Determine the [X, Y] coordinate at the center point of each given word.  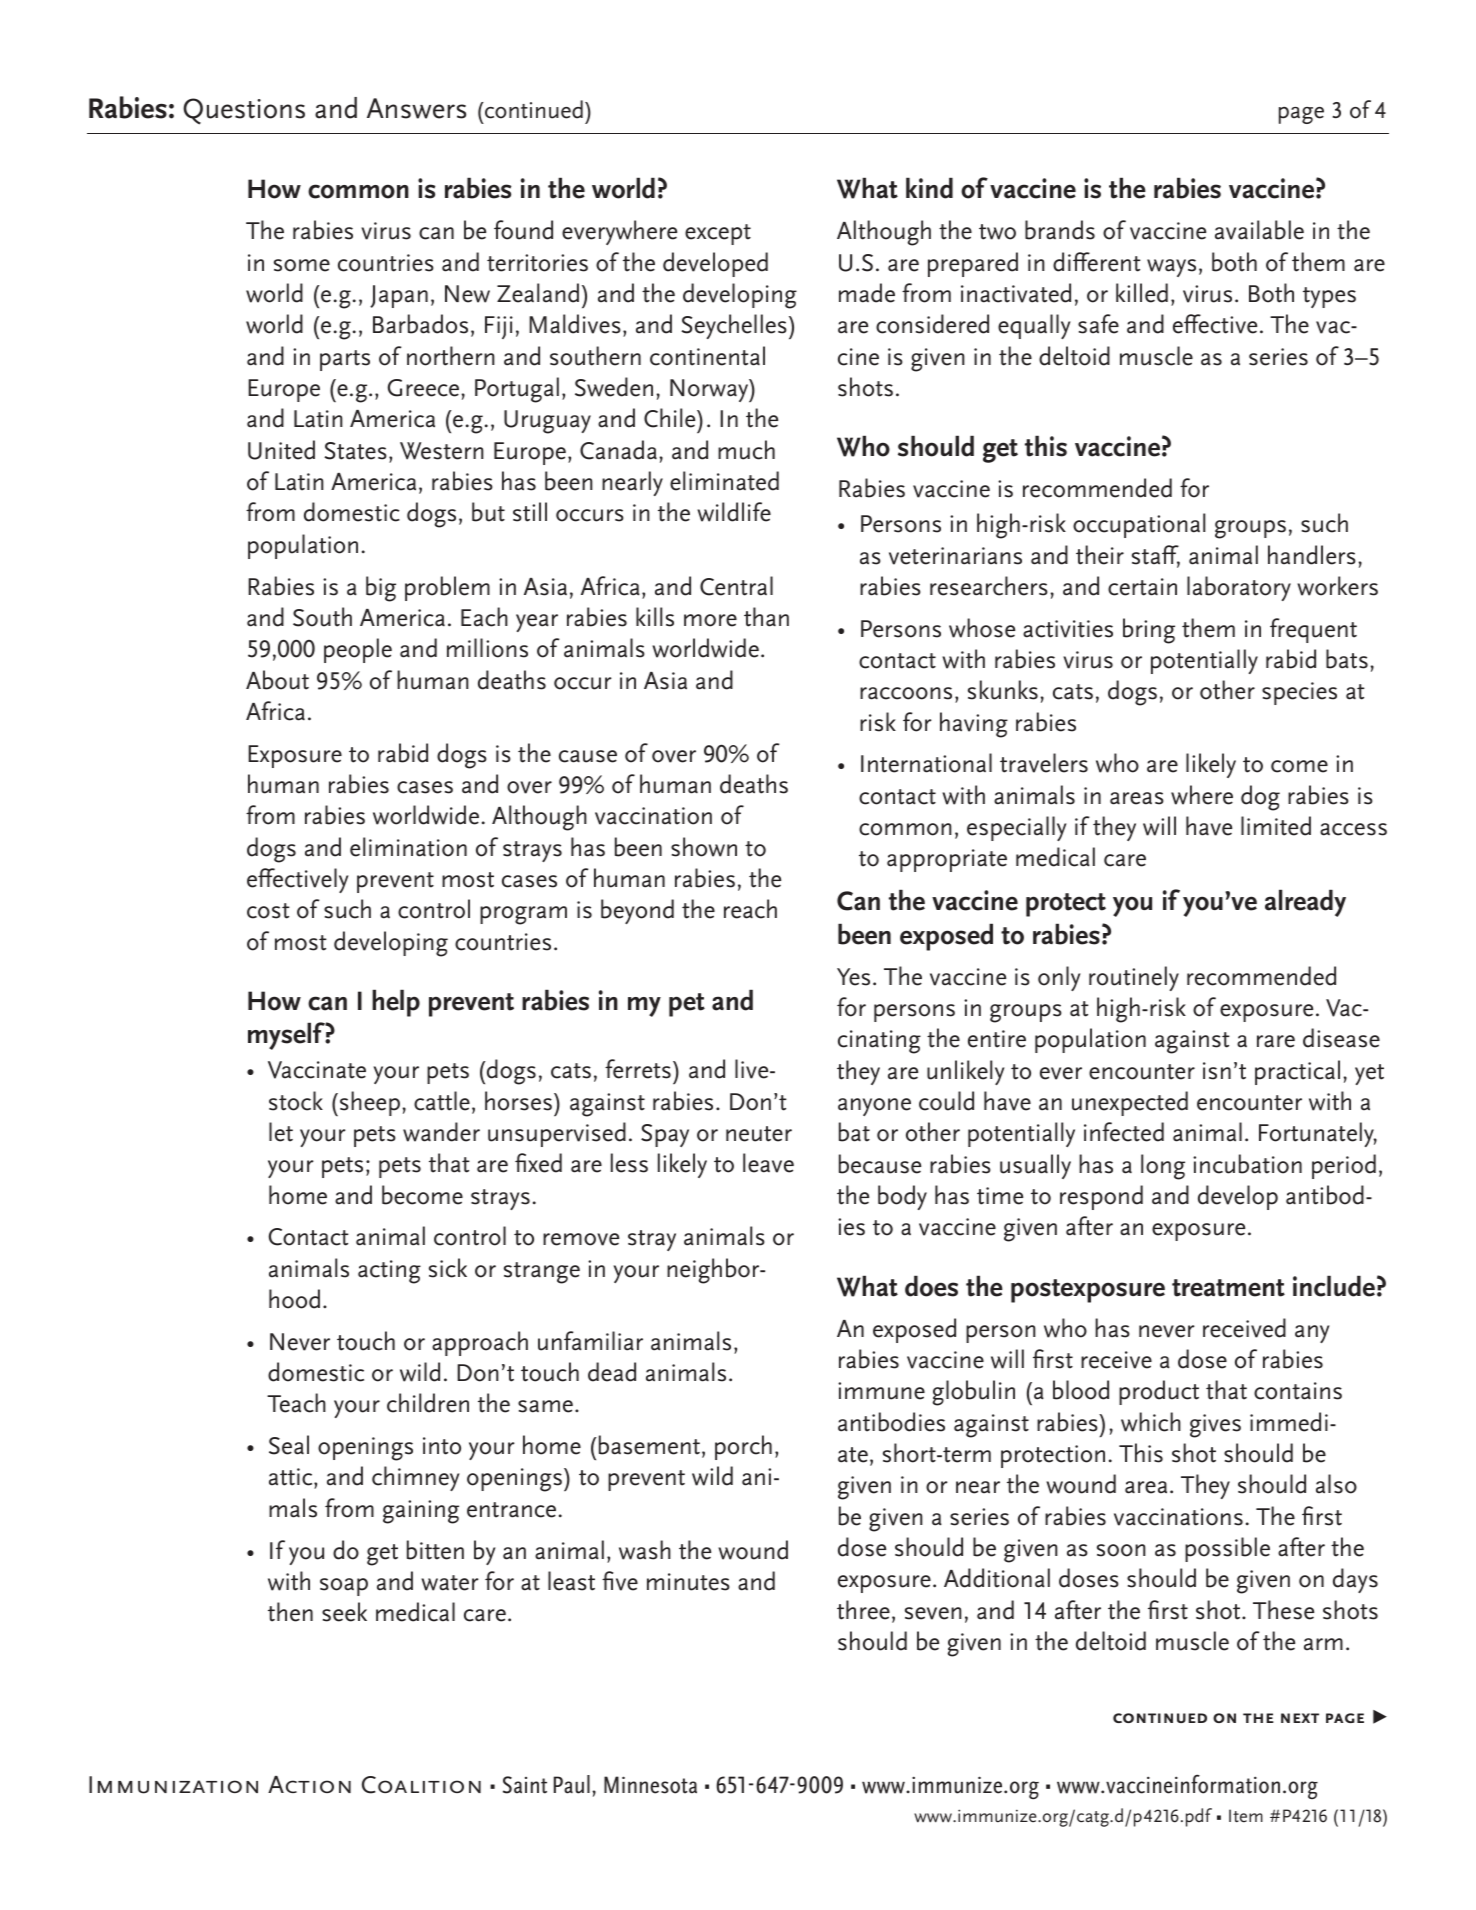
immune [881, 1391]
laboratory [1239, 588]
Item [1246, 1816]
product [1159, 1392]
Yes [853, 977]
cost [268, 911]
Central [736, 586]
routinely [1134, 978]
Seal [289, 1445]
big [381, 589]
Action [309, 1784]
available [1259, 230]
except [718, 234]
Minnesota [650, 1785]
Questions [244, 111]
